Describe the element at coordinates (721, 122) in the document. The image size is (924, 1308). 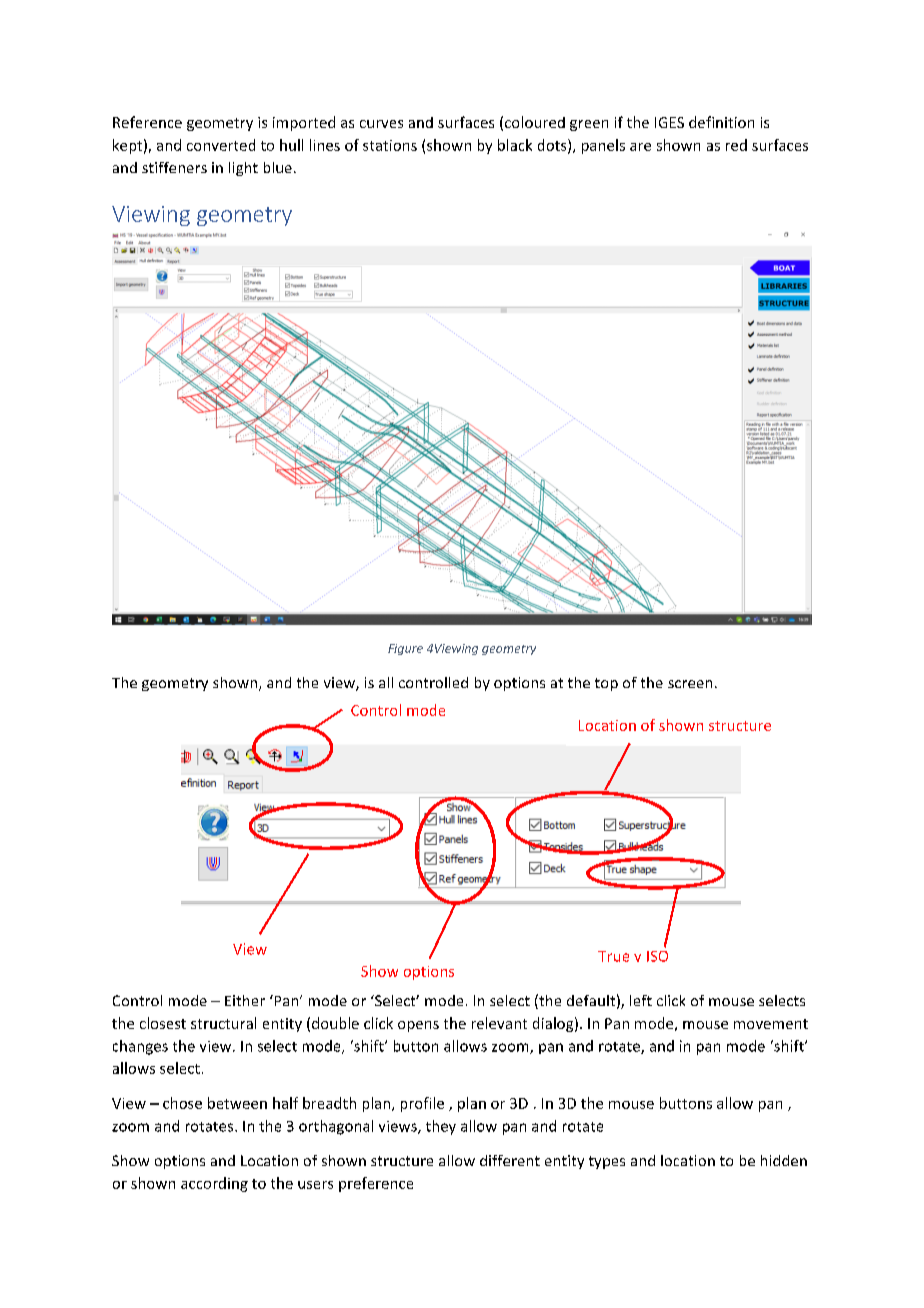
I see `definition` at that location.
